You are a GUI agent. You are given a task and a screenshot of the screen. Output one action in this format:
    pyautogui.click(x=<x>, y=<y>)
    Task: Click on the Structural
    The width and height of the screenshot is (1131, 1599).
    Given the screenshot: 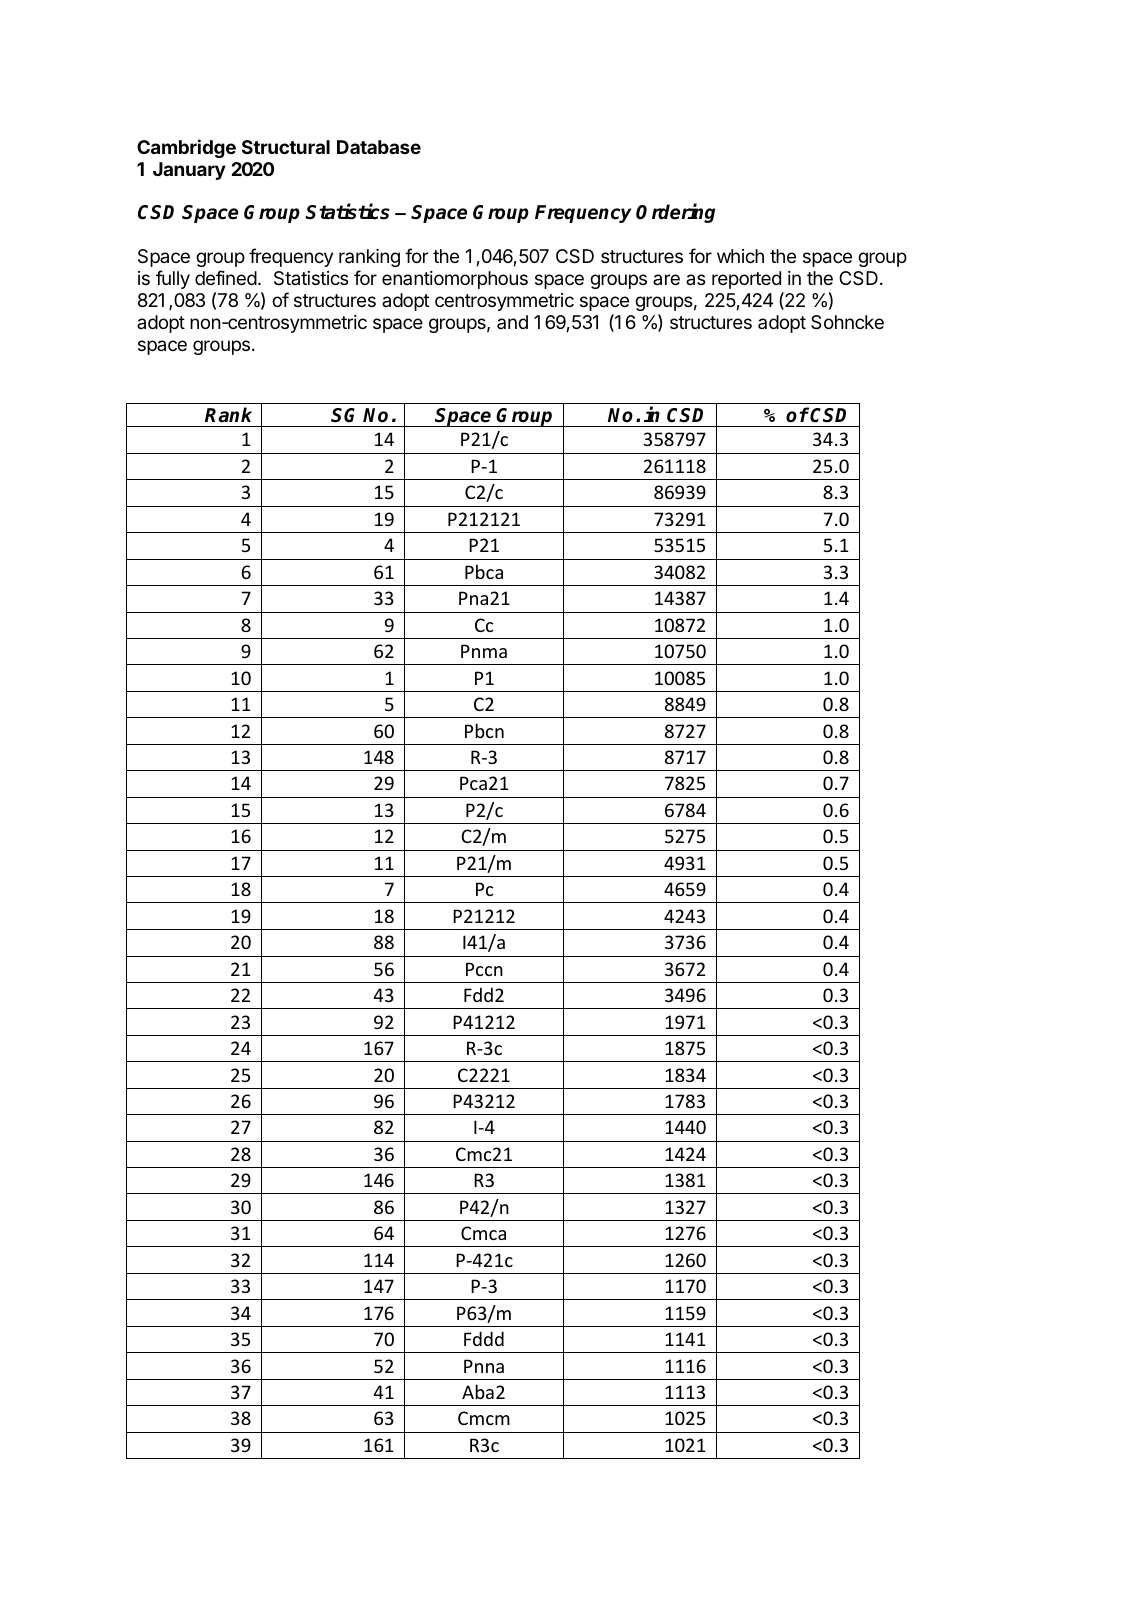 What is the action you would take?
    pyautogui.click(x=286, y=147)
